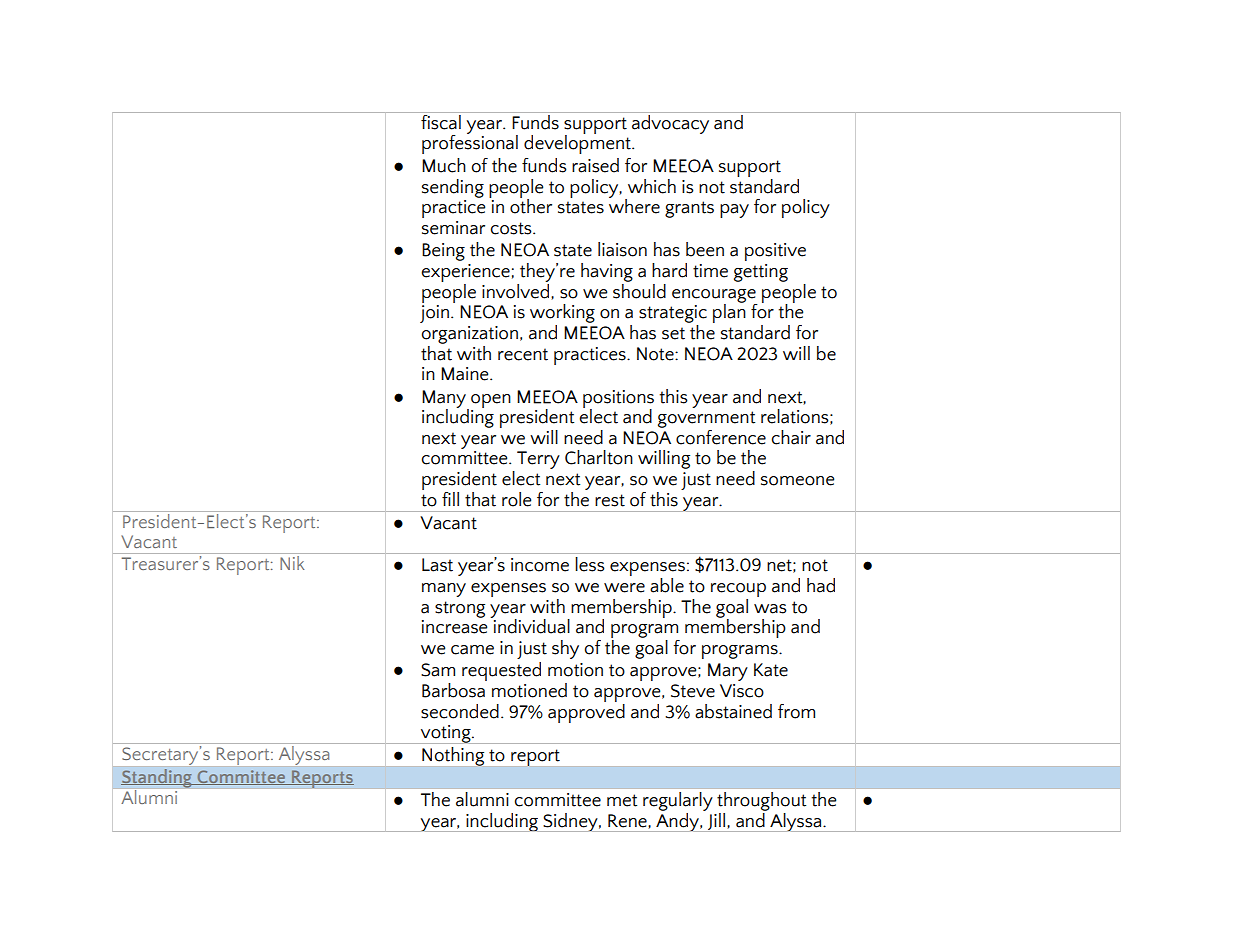 The height and width of the screenshot is (952, 1233). Describe the element at coordinates (292, 561) in the screenshot. I see `Nik` at that location.
